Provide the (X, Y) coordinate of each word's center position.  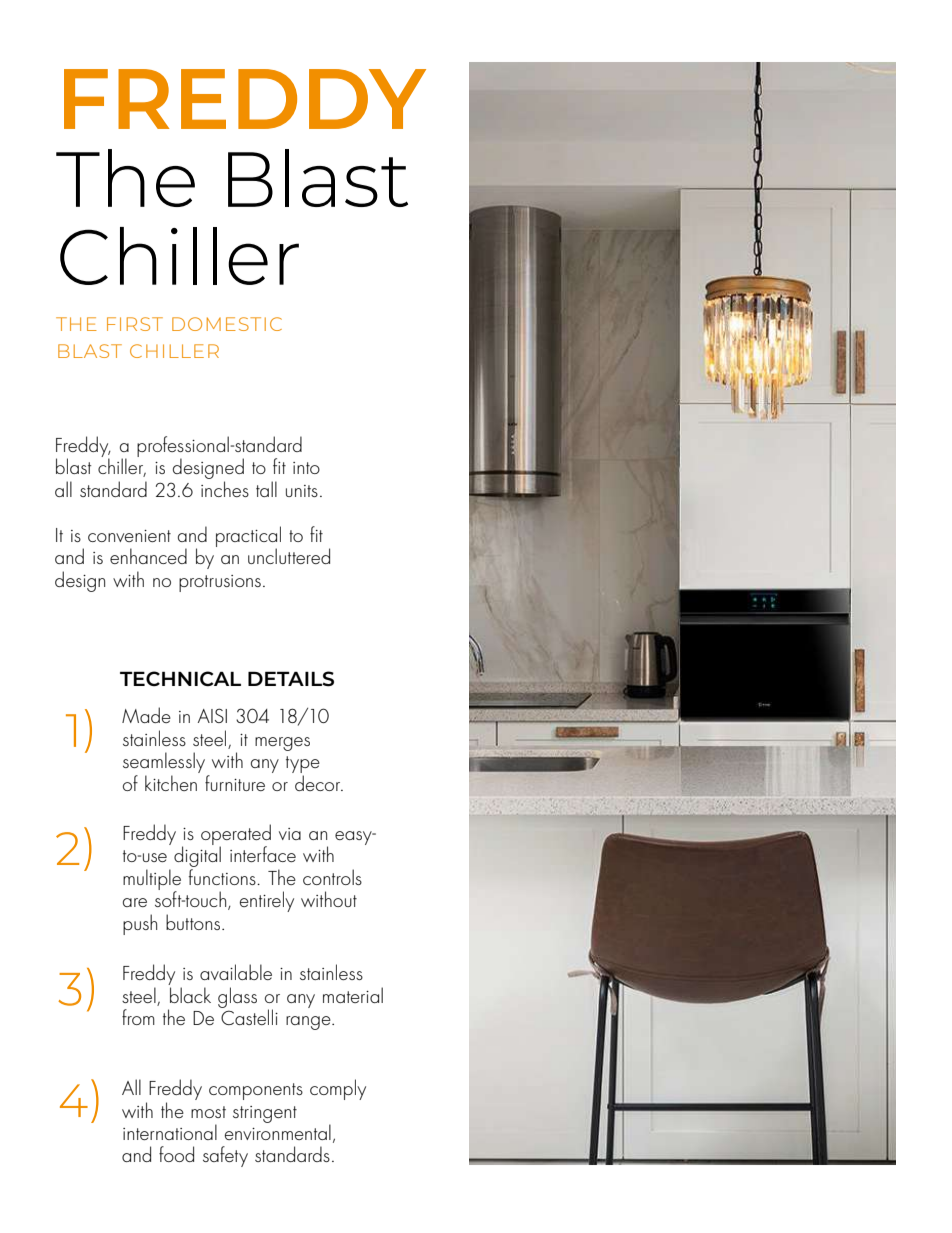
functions (223, 877)
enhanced (148, 556)
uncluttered (289, 556)
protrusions (220, 583)
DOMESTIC (227, 324)
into (306, 468)
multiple (152, 880)
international (170, 1132)
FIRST (135, 324)
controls (332, 877)
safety (225, 1156)
